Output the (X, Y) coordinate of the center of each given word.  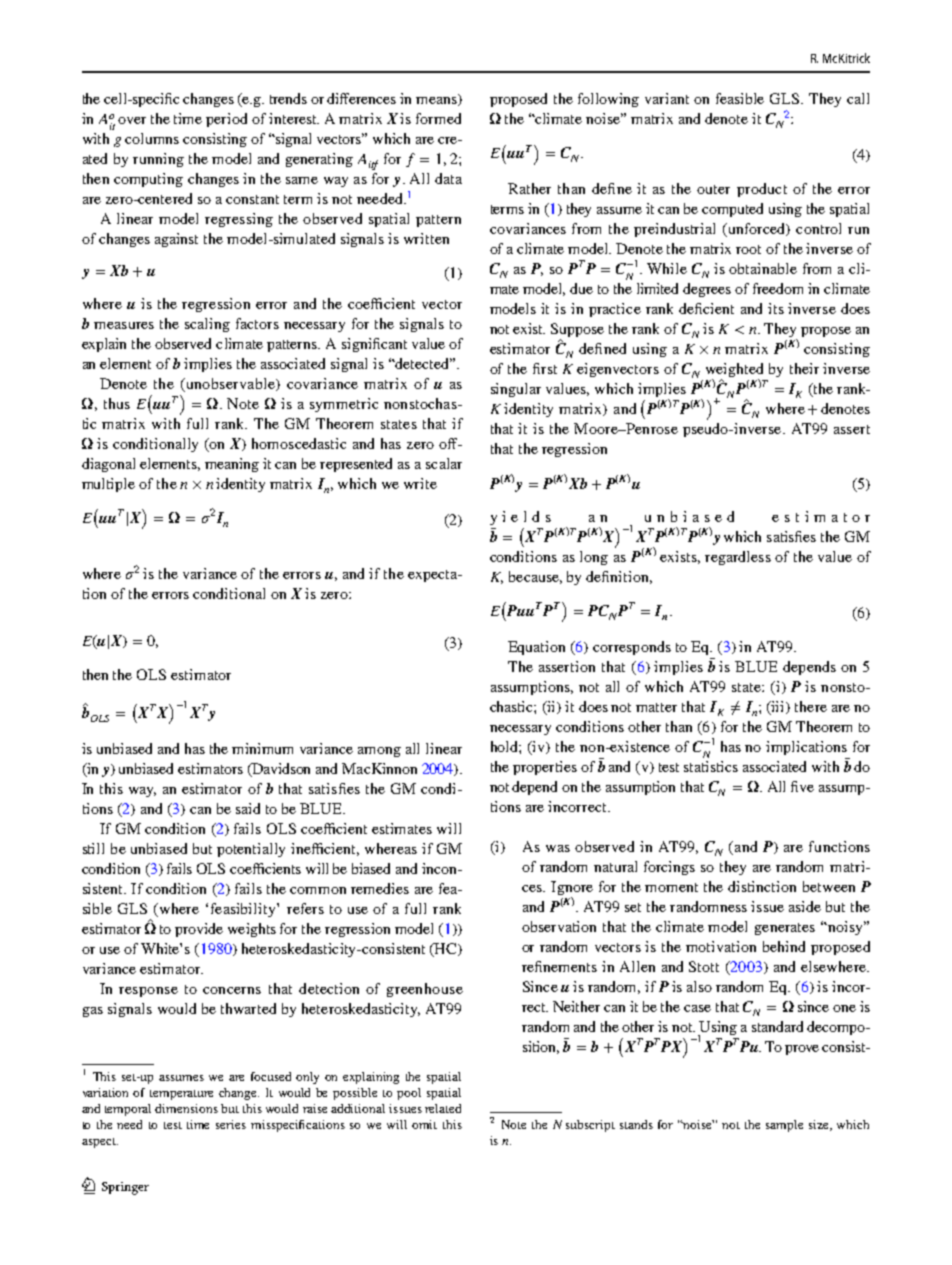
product (762, 190)
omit (424, 1124)
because (535, 577)
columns (152, 138)
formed (438, 118)
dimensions (186, 1108)
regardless (738, 558)
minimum (262, 748)
